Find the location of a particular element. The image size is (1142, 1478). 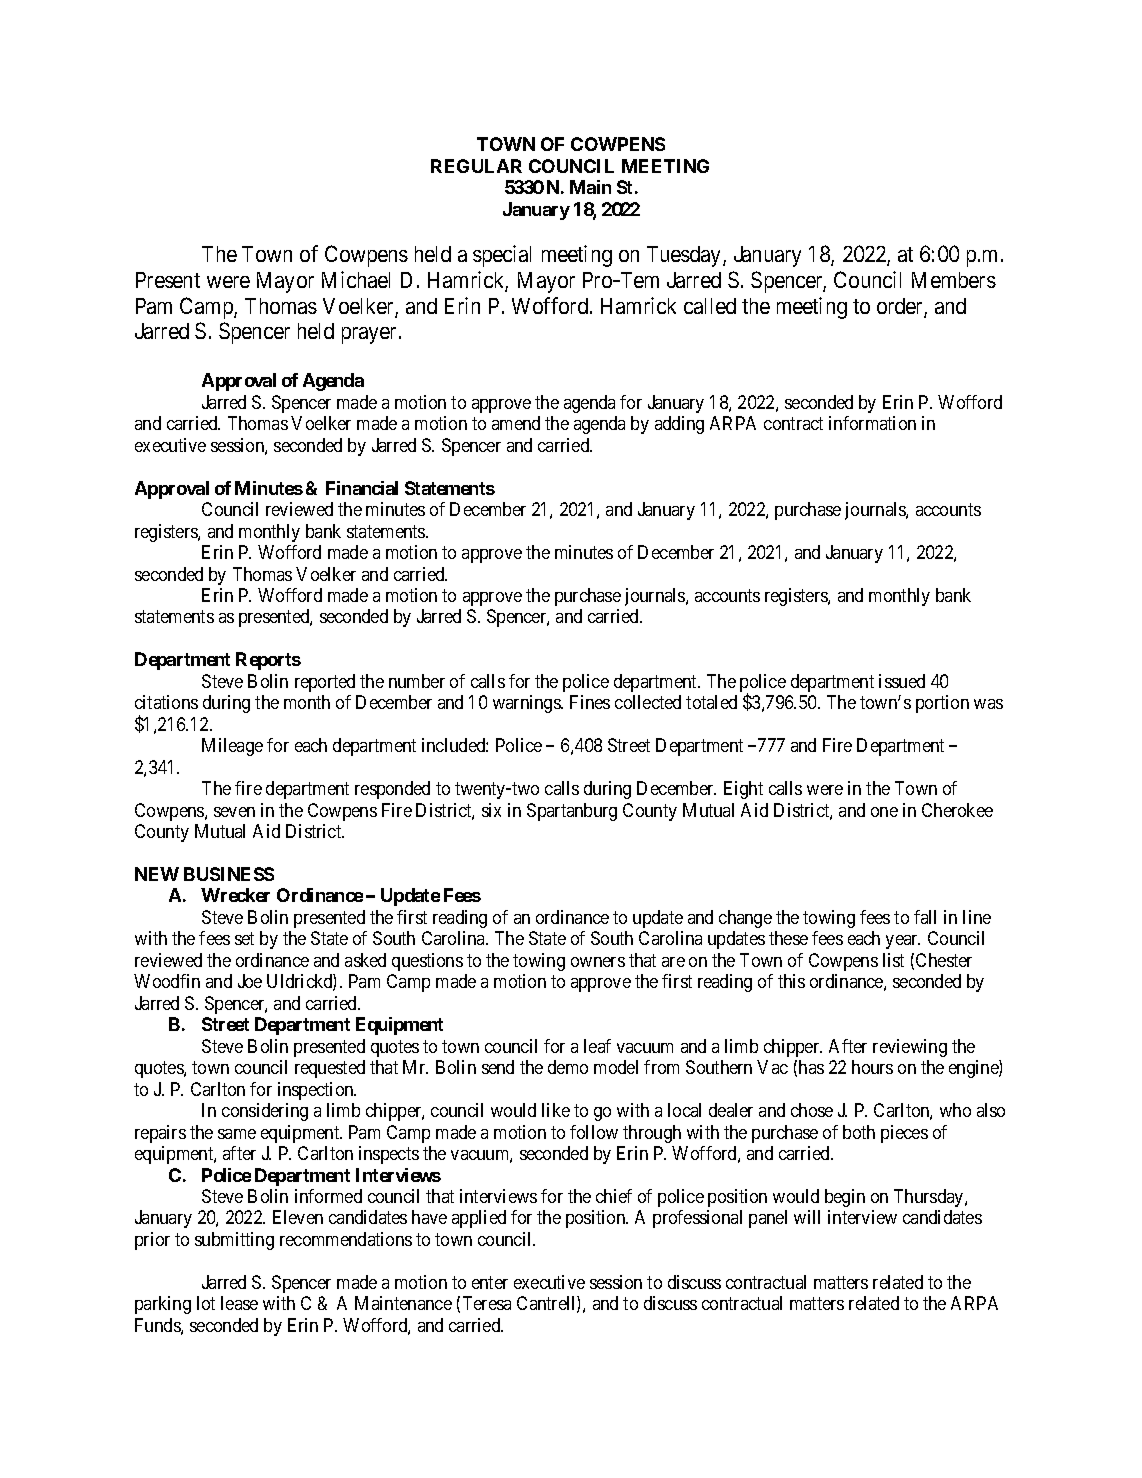

submitting is located at coordinates (234, 1241).
